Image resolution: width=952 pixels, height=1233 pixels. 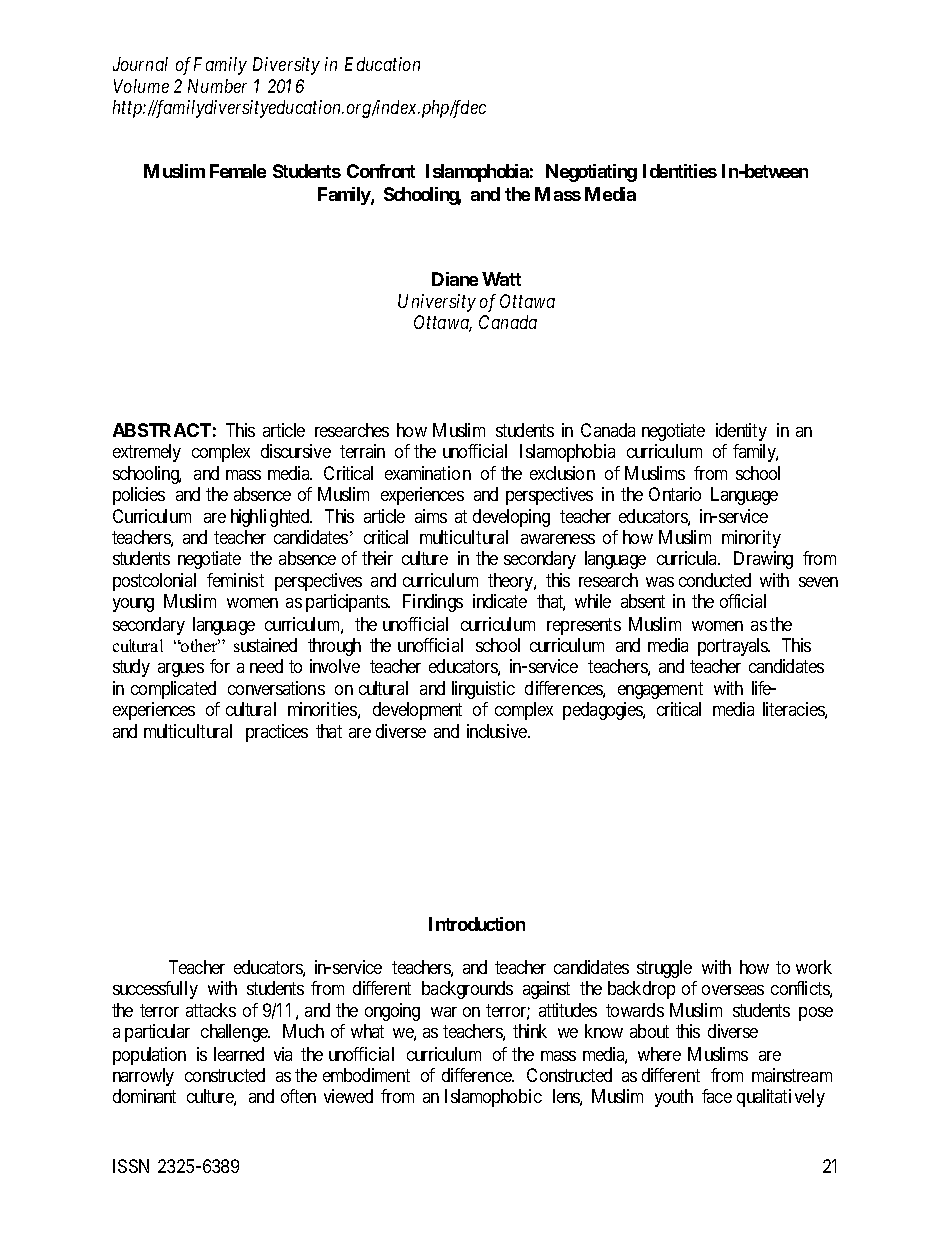 What do you see at coordinates (664, 969) in the screenshot?
I see `struggle` at bounding box center [664, 969].
